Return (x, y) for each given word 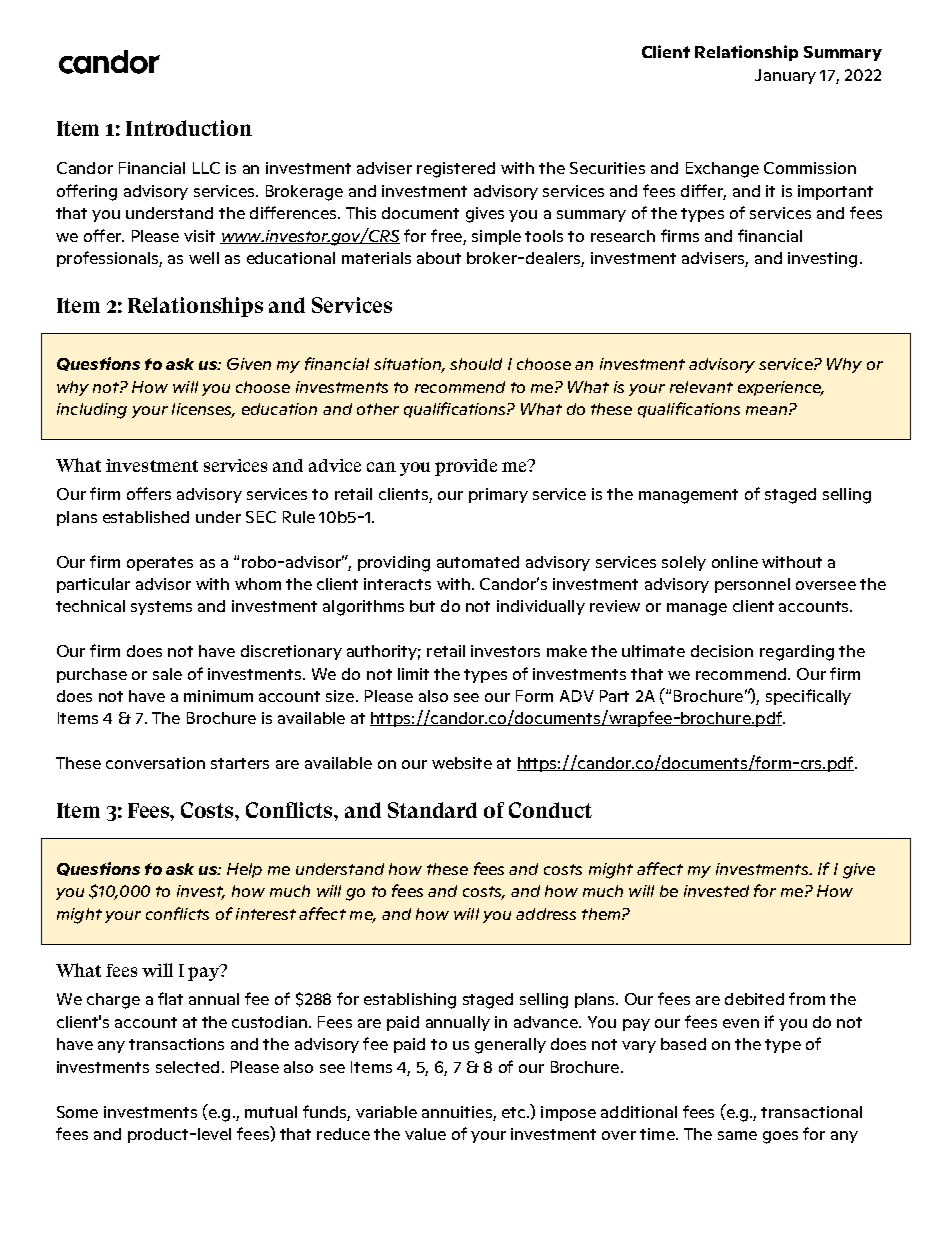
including (92, 411)
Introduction (189, 128)
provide (466, 467)
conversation (155, 763)
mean (766, 410)
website (462, 763)
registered (456, 170)
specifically (808, 697)
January (785, 76)
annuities (457, 1112)
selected (187, 1067)
